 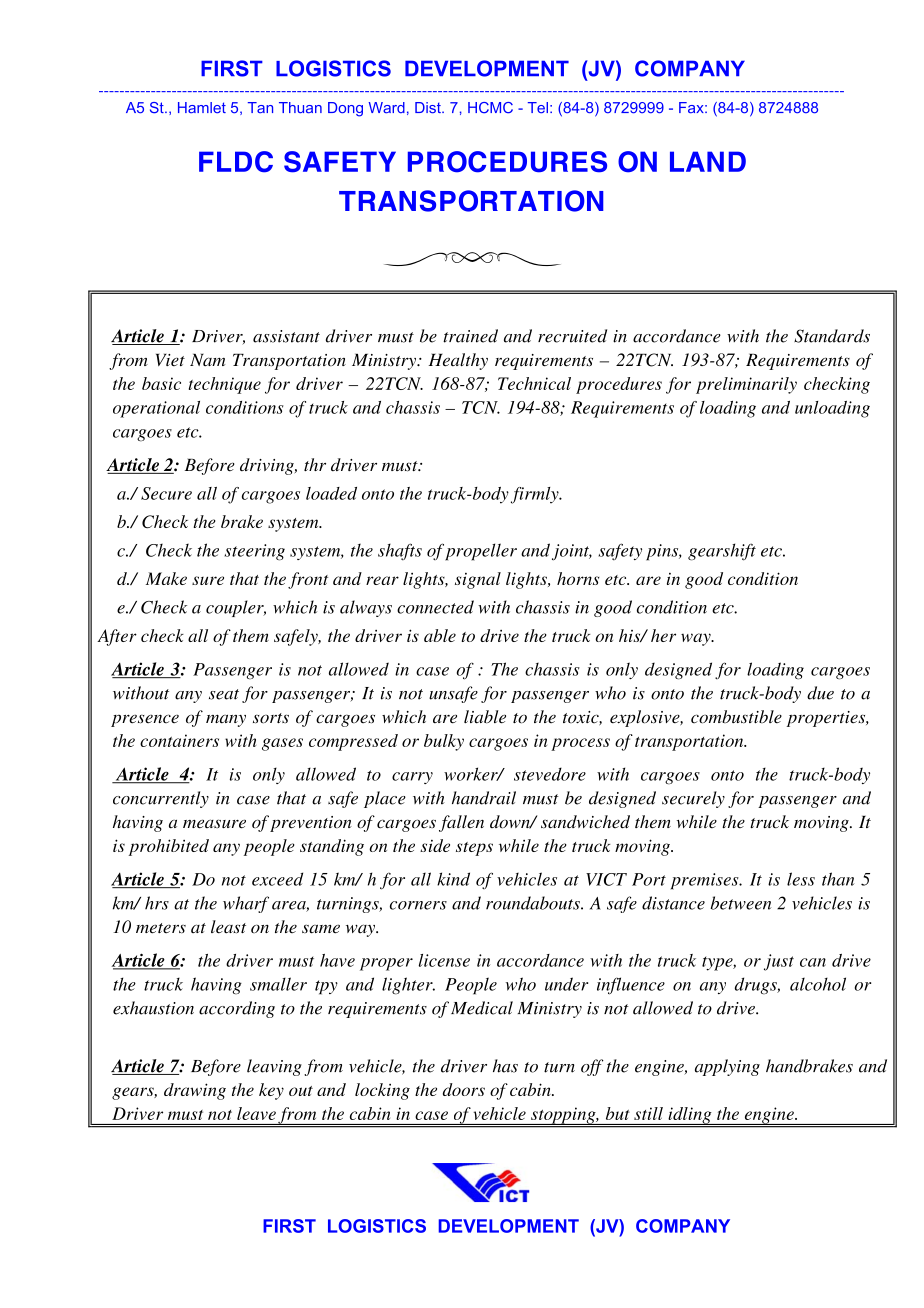 I want to click on Dong, so click(x=345, y=109).
